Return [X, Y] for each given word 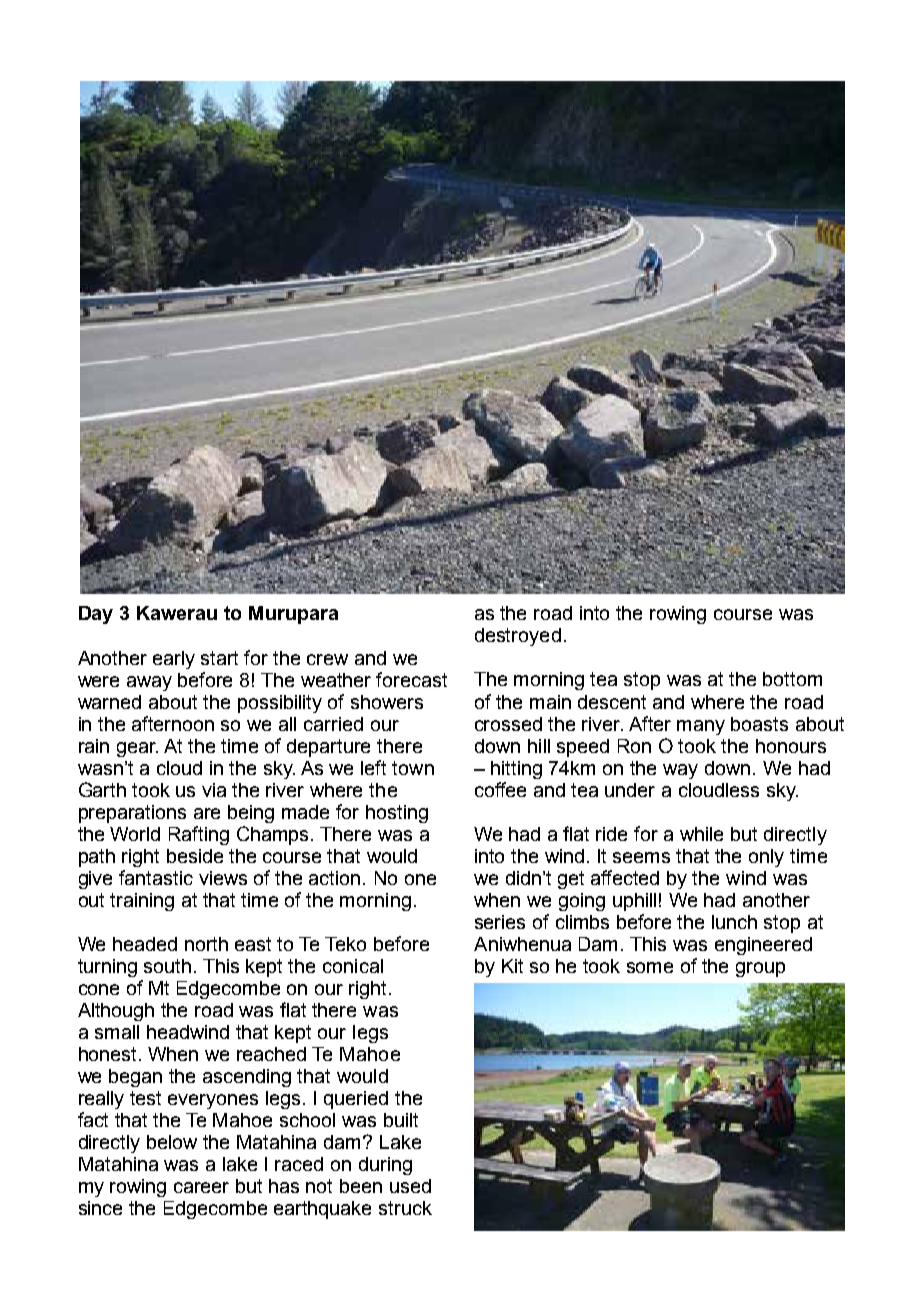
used [410, 1186]
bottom [792, 679]
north [206, 944]
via [214, 790]
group [760, 969]
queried [356, 1100]
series [500, 922]
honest [109, 1054]
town [413, 768]
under [630, 790]
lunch [734, 922]
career [201, 1187]
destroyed [518, 637]
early [174, 660]
